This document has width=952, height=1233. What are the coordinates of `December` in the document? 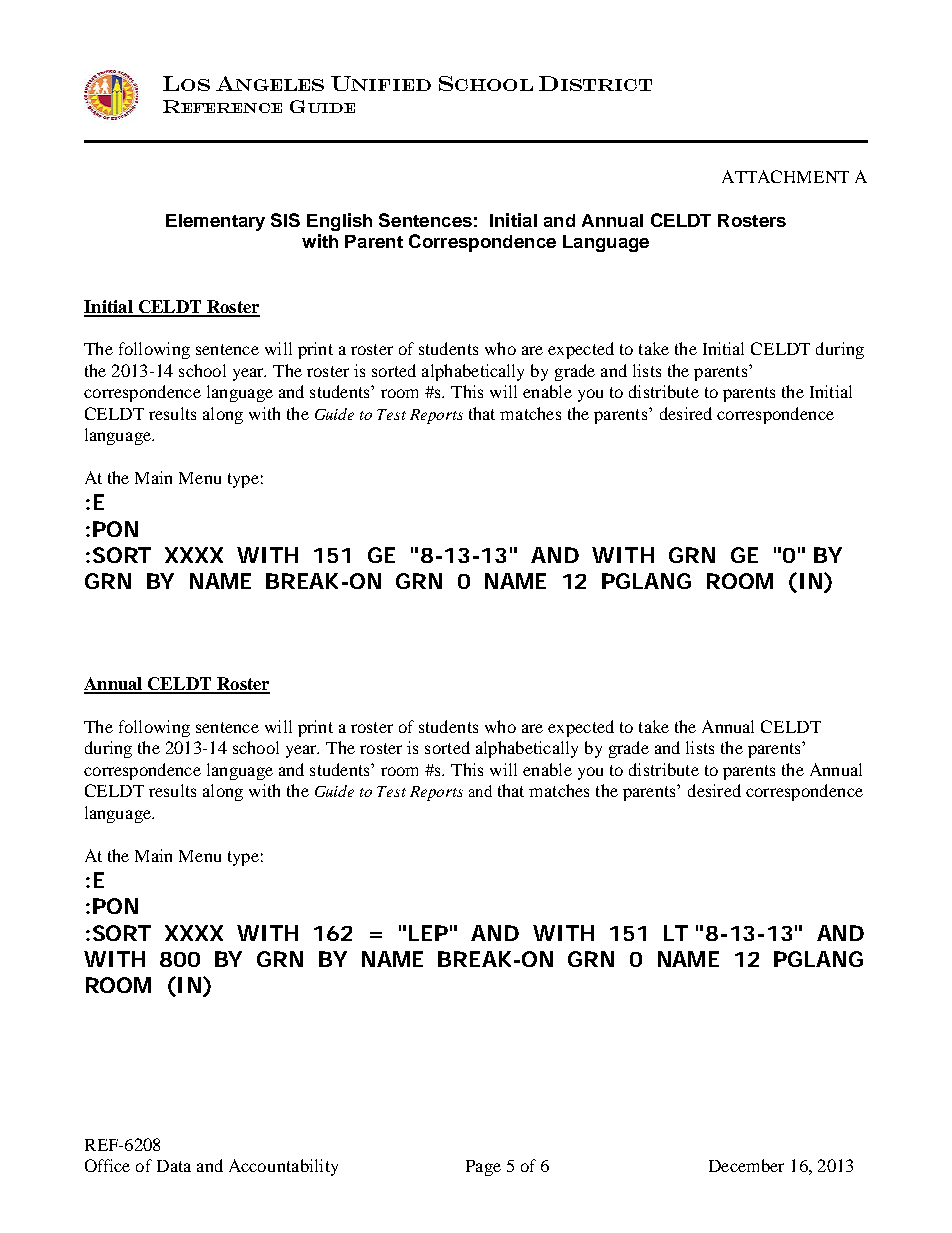 It's located at (746, 1165).
